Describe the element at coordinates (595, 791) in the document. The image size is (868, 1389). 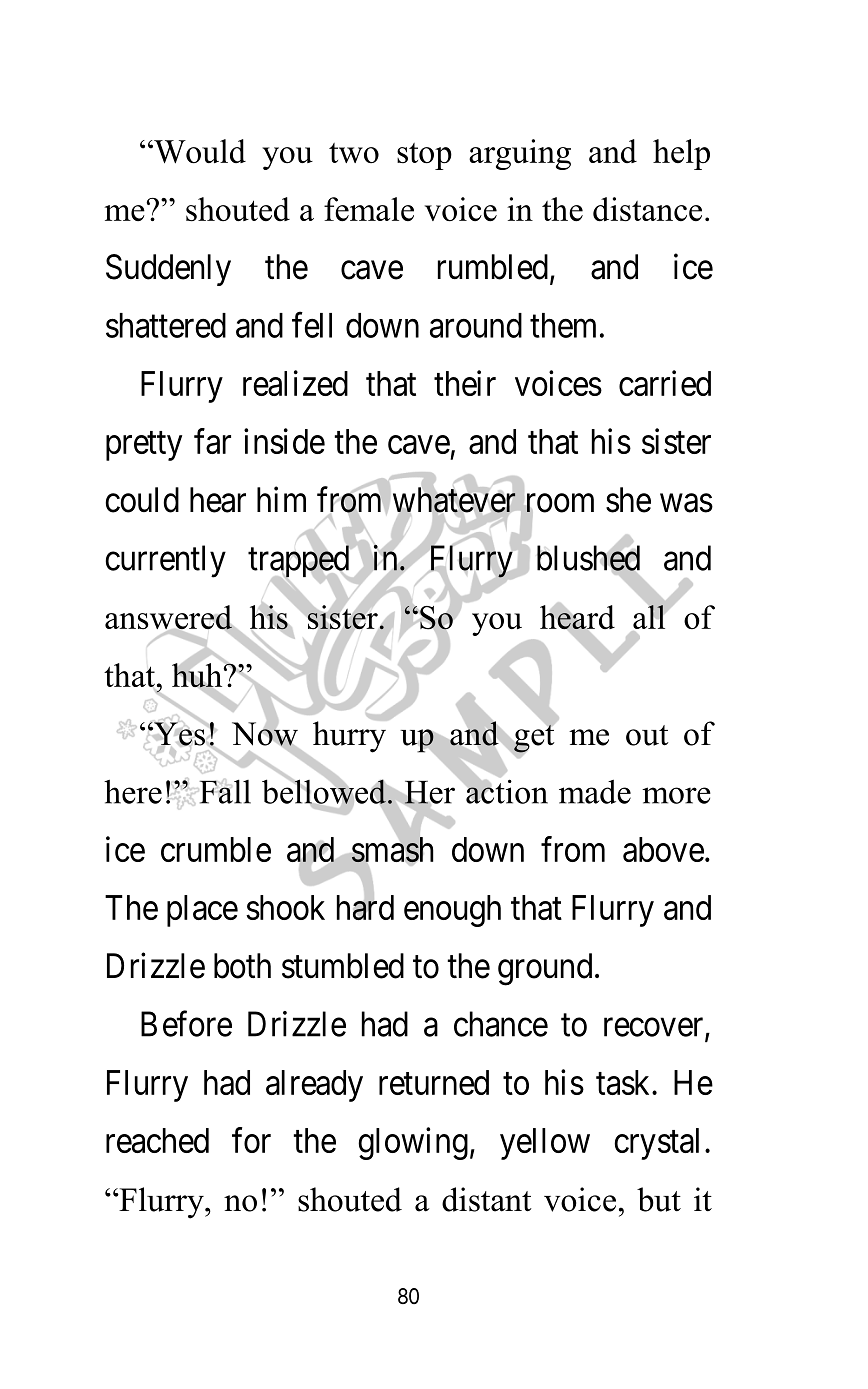
I see `made` at that location.
